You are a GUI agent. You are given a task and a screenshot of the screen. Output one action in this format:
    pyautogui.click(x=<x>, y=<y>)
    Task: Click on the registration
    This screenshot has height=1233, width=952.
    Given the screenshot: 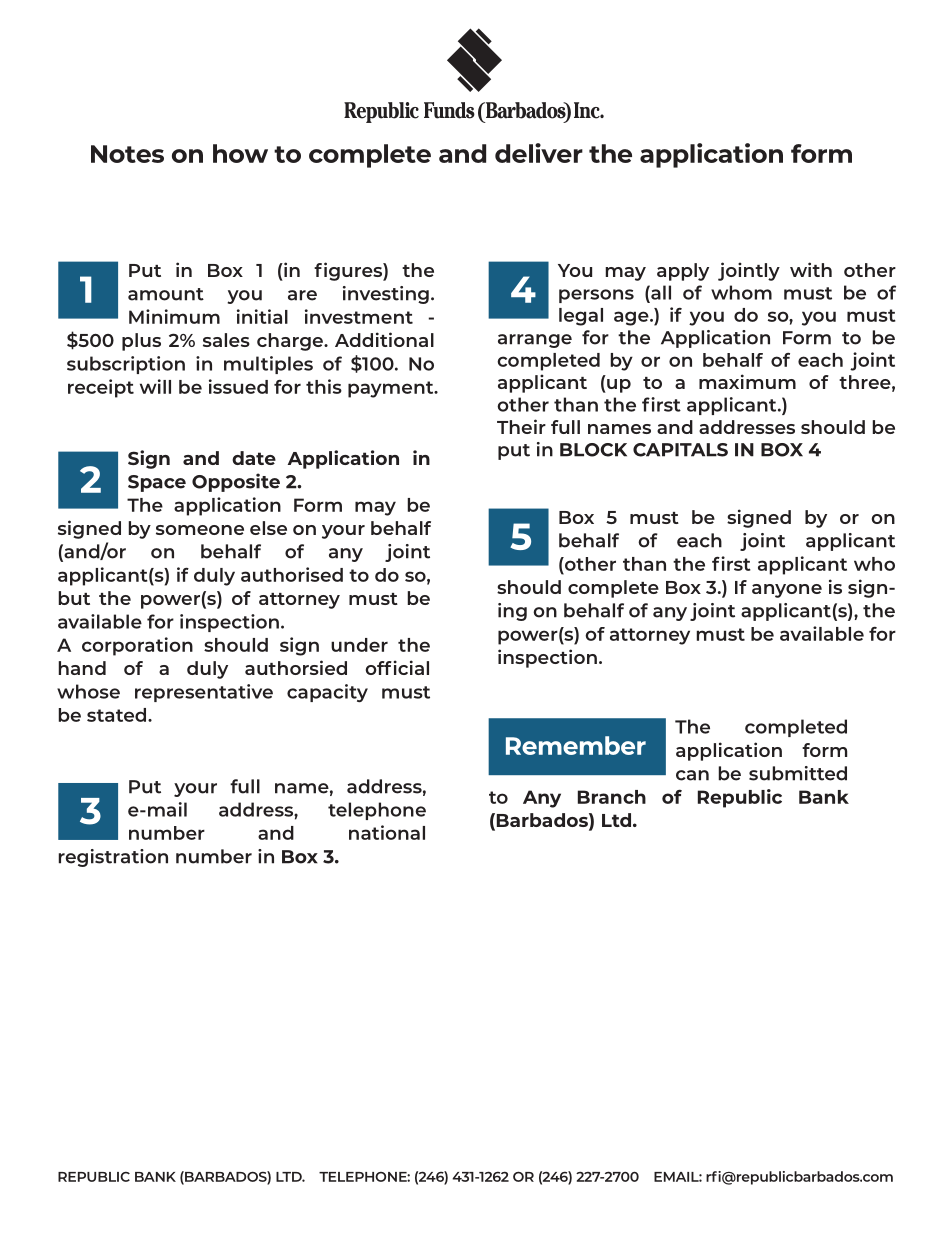 What is the action you would take?
    pyautogui.click(x=113, y=858)
